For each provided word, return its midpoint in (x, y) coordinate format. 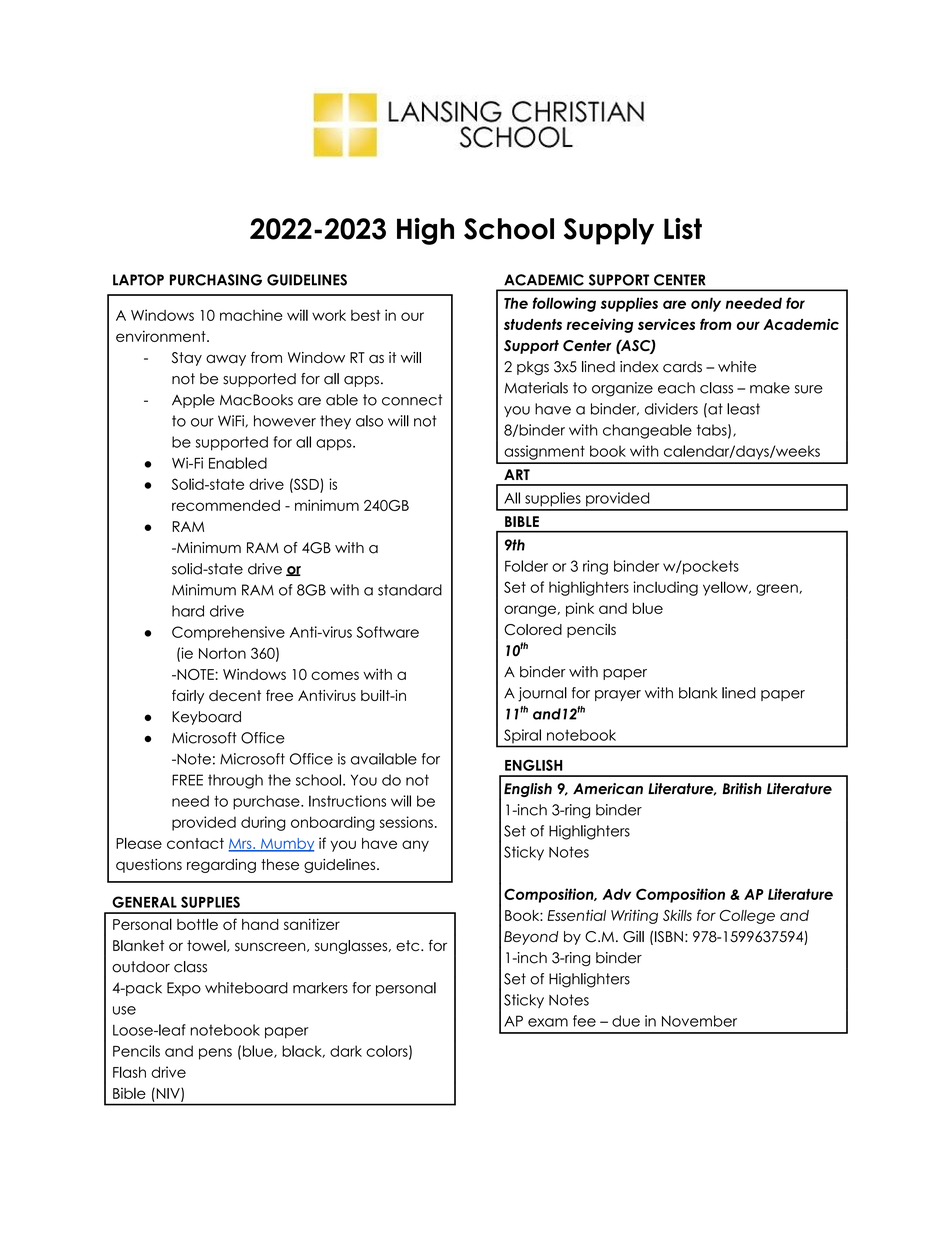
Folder (526, 566)
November (699, 1021)
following (564, 304)
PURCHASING (216, 280)
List (683, 229)
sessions (406, 822)
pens (215, 1054)
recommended (226, 505)
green (778, 590)
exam (548, 1022)
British (742, 789)
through (235, 781)
